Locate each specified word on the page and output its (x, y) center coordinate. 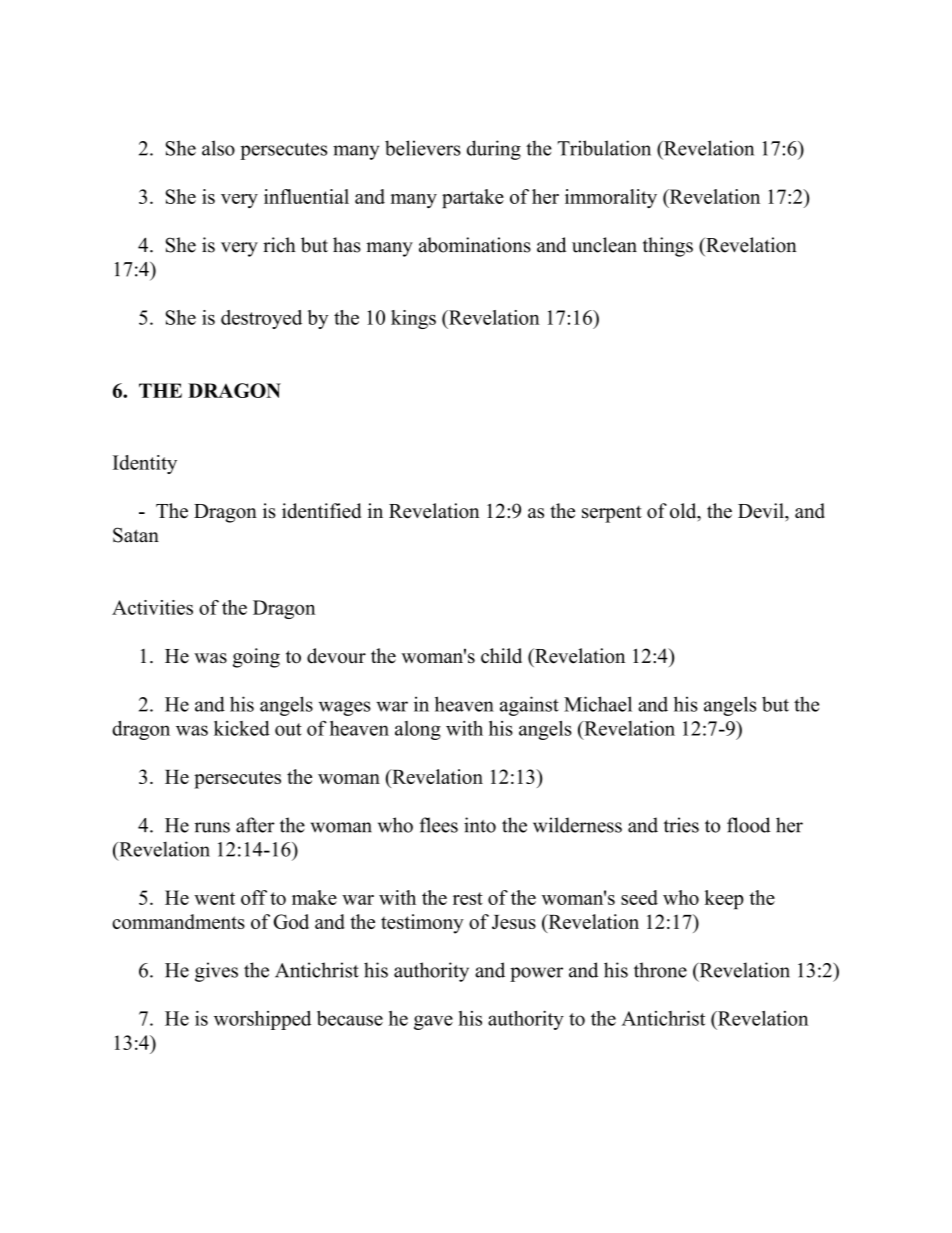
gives (216, 972)
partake (473, 198)
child (501, 656)
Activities (152, 607)
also (218, 148)
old (684, 512)
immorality (611, 198)
